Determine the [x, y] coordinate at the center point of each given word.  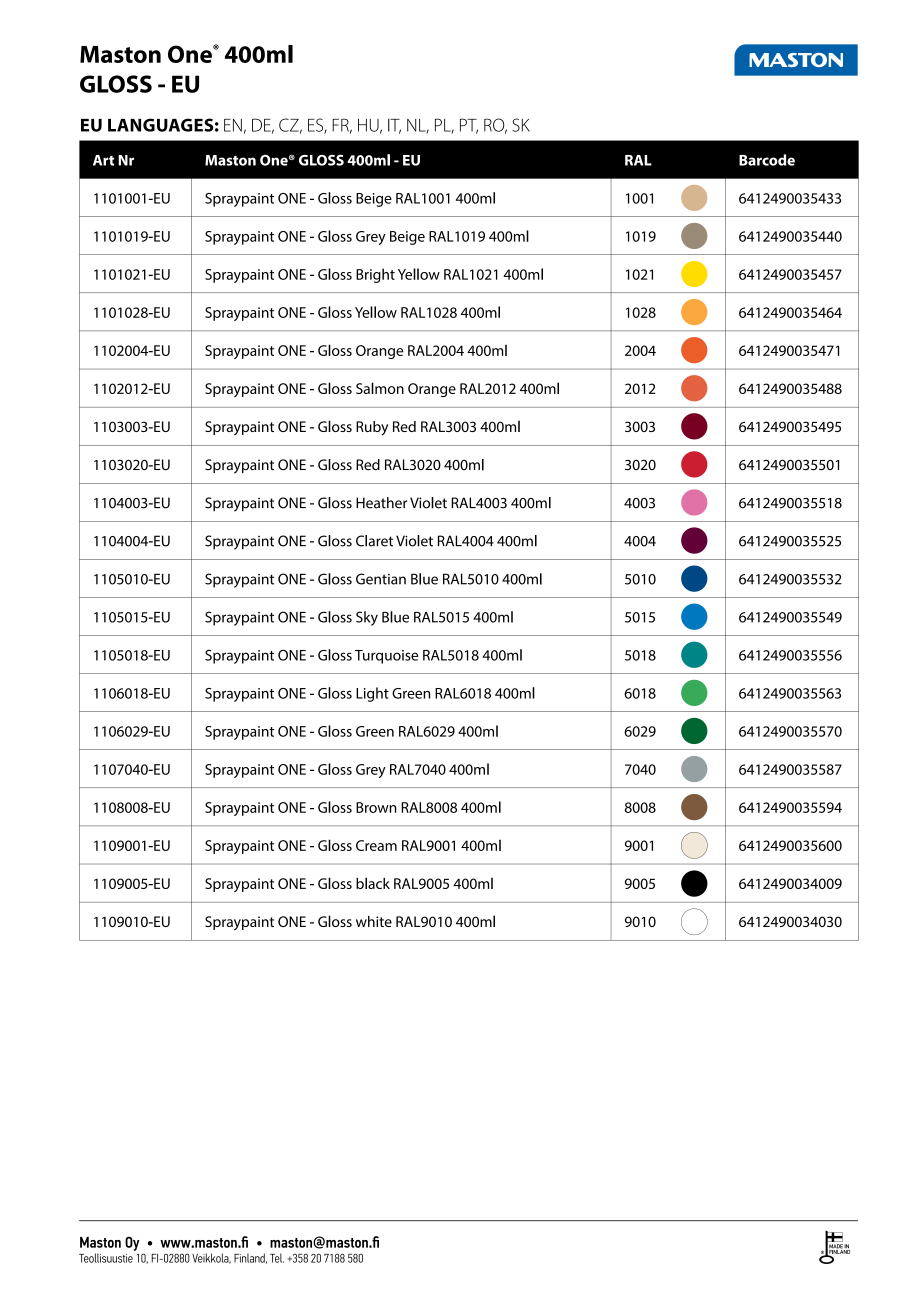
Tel [277, 1258]
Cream [376, 845]
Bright [375, 275]
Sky [367, 618]
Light [372, 694]
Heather [381, 503]
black [373, 883]
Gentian [381, 579]
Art [103, 160]
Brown [376, 807]
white [374, 921]
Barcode [767, 160]
